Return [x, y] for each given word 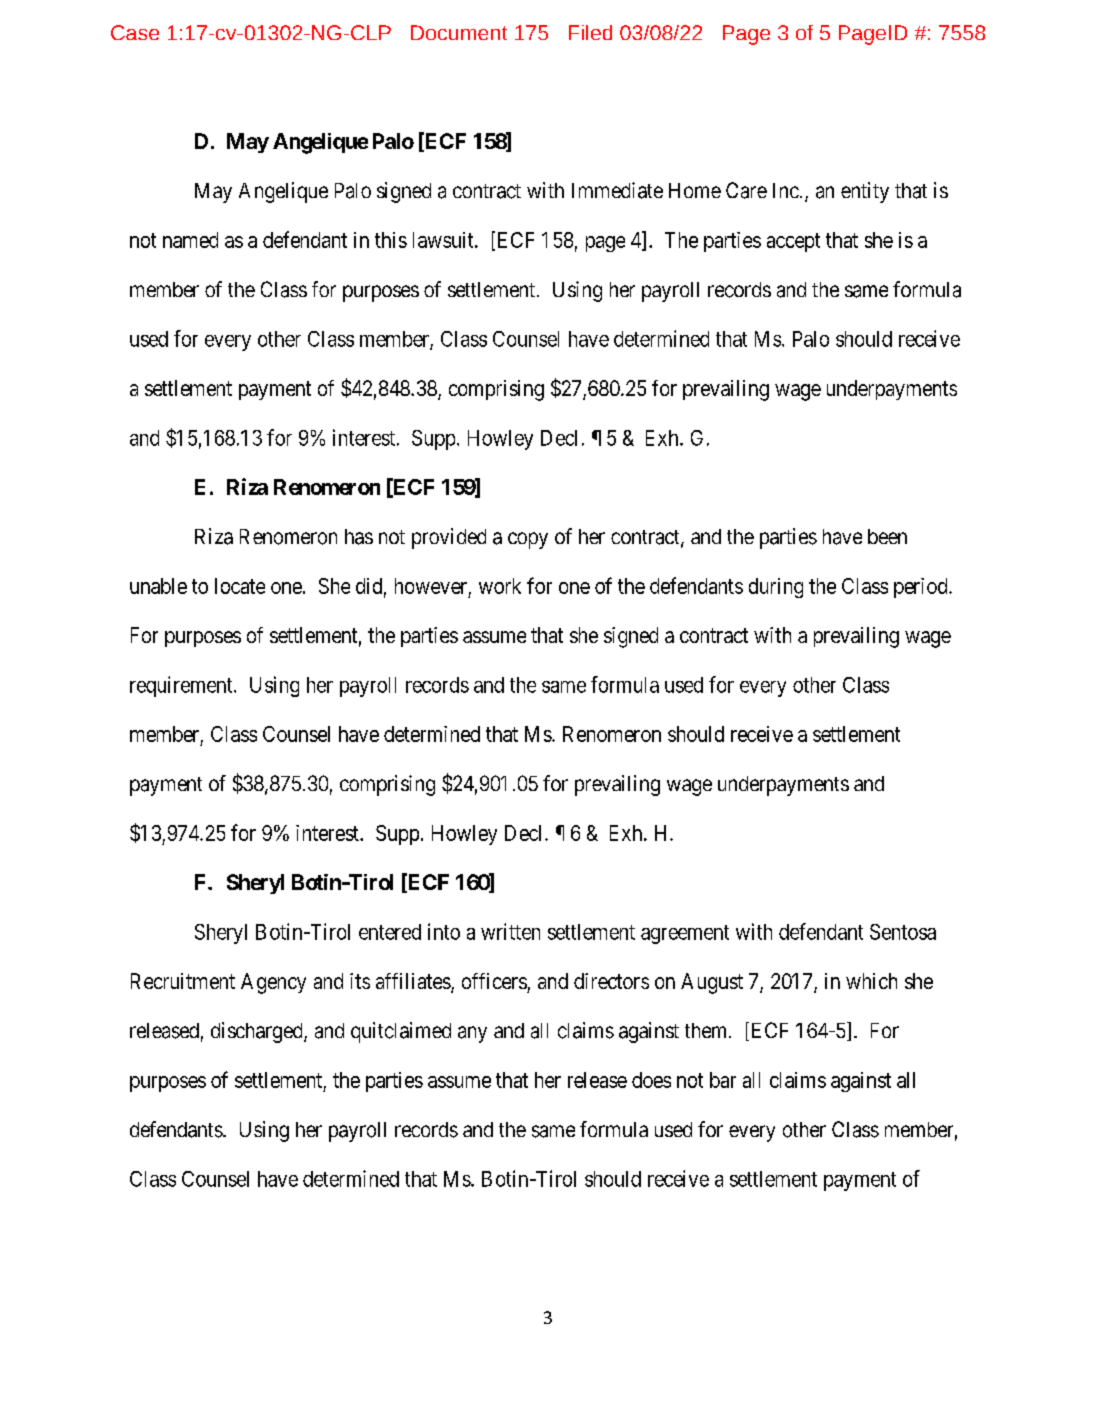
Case [135, 32]
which [871, 981]
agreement [685, 934]
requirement [182, 686]
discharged [258, 1032]
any [472, 1034]
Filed [590, 32]
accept [793, 242]
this [391, 240]
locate [240, 586]
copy [528, 540]
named [190, 240]
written [510, 931]
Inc [786, 190]
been [887, 536]
